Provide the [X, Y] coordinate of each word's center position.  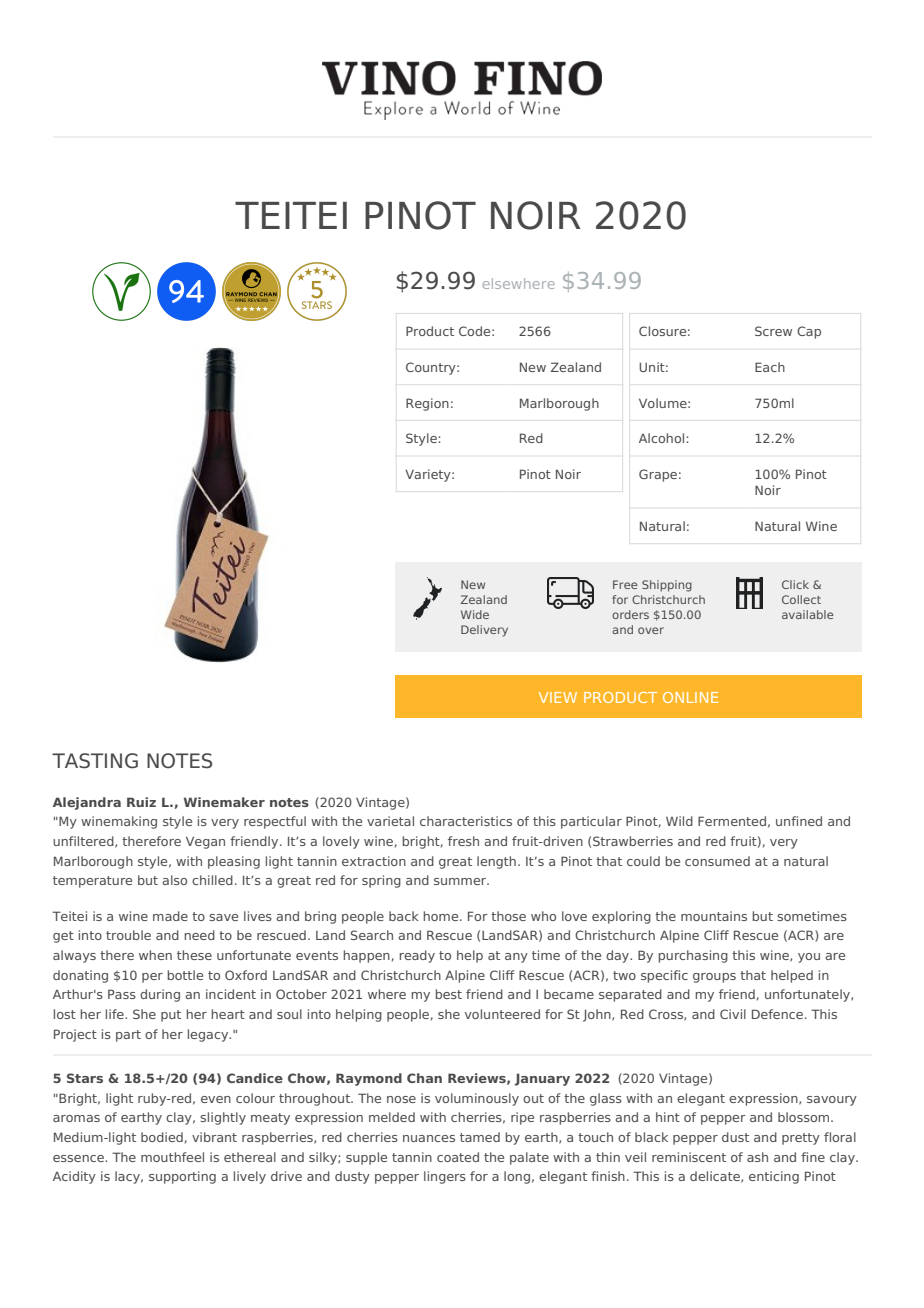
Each [770, 367]
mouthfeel [172, 1157]
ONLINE [690, 697]
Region [427, 404]
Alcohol [663, 438]
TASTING [95, 761]
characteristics [466, 821]
